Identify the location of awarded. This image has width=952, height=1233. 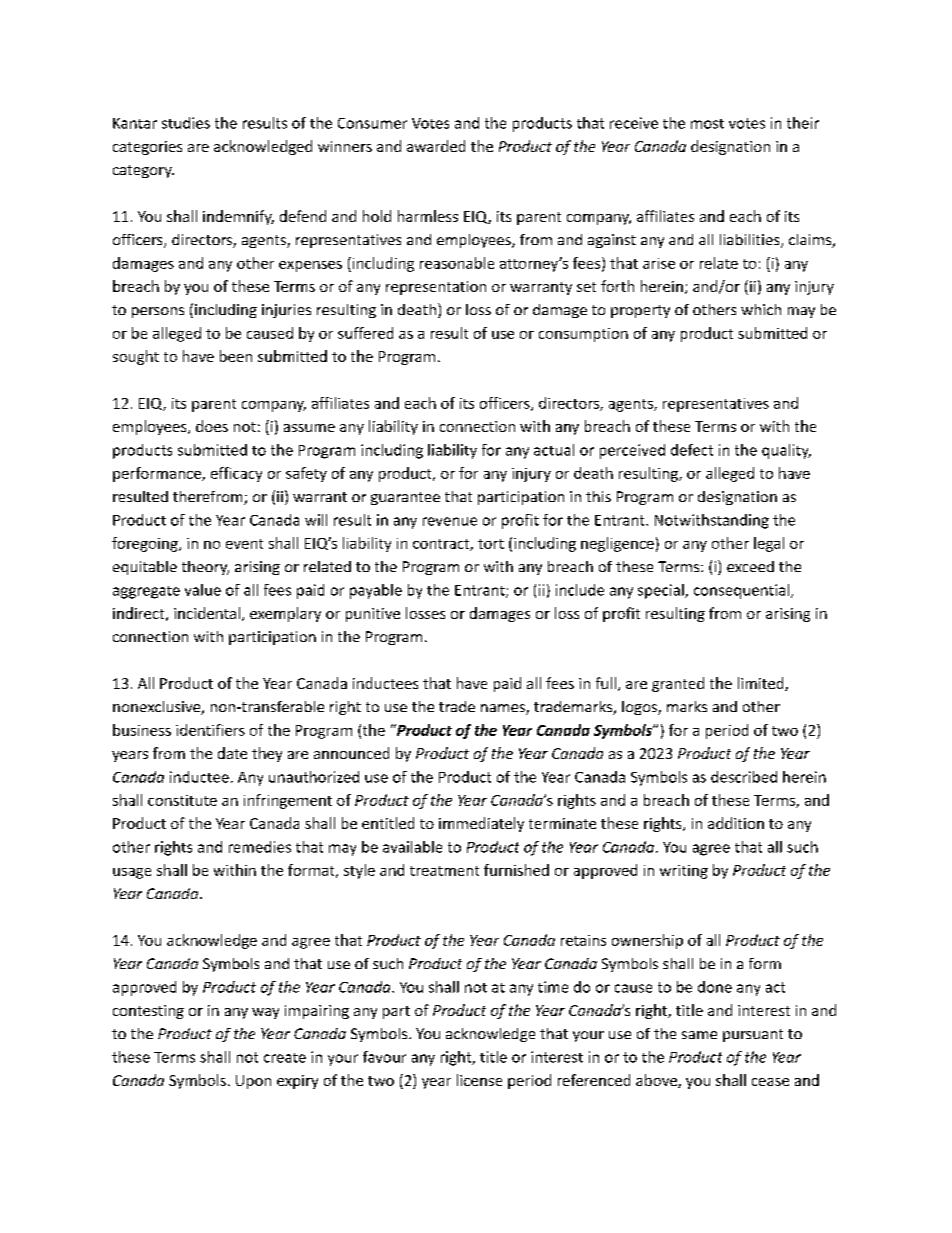
(436, 146).
